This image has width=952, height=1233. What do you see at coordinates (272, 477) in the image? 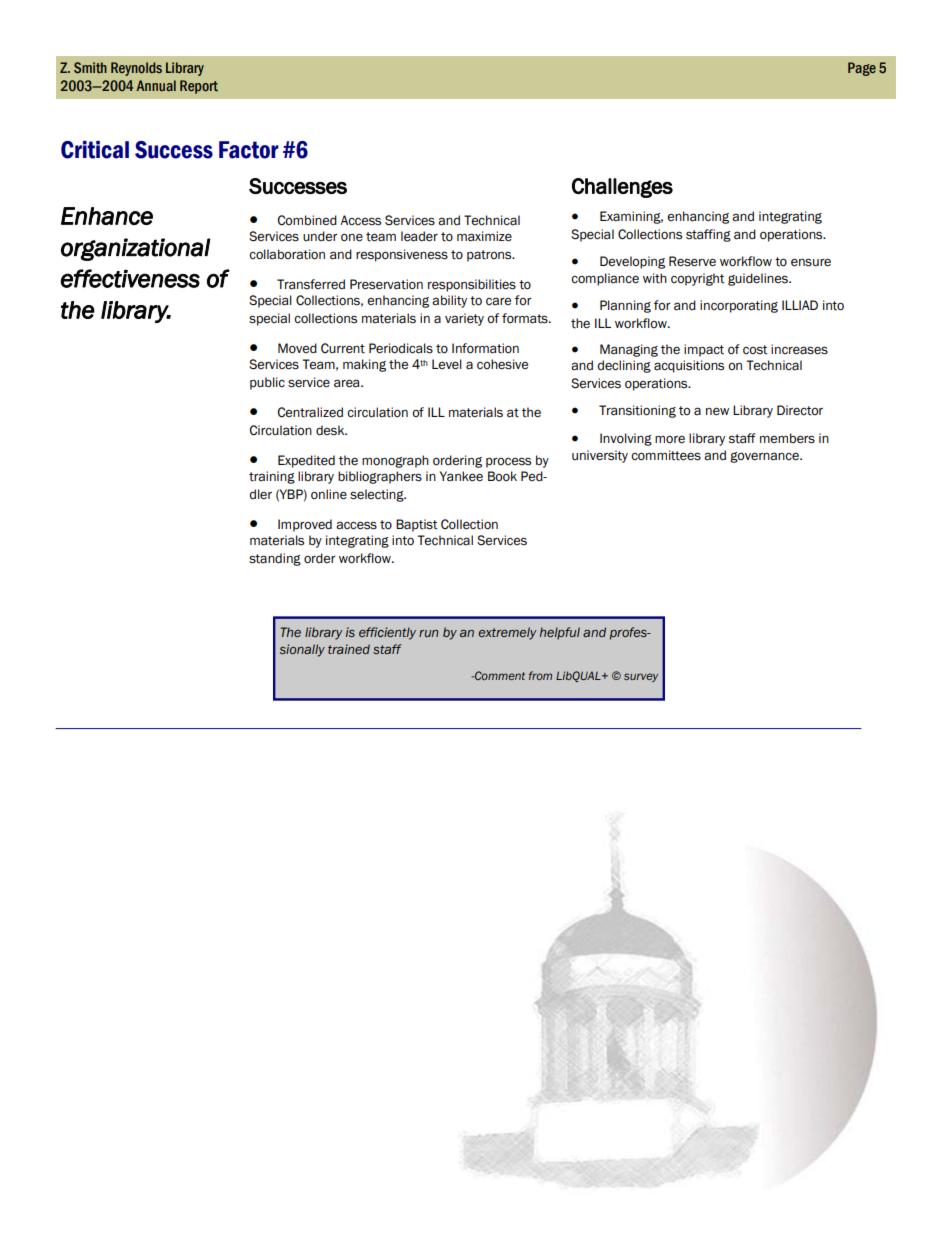
I see `training` at bounding box center [272, 477].
